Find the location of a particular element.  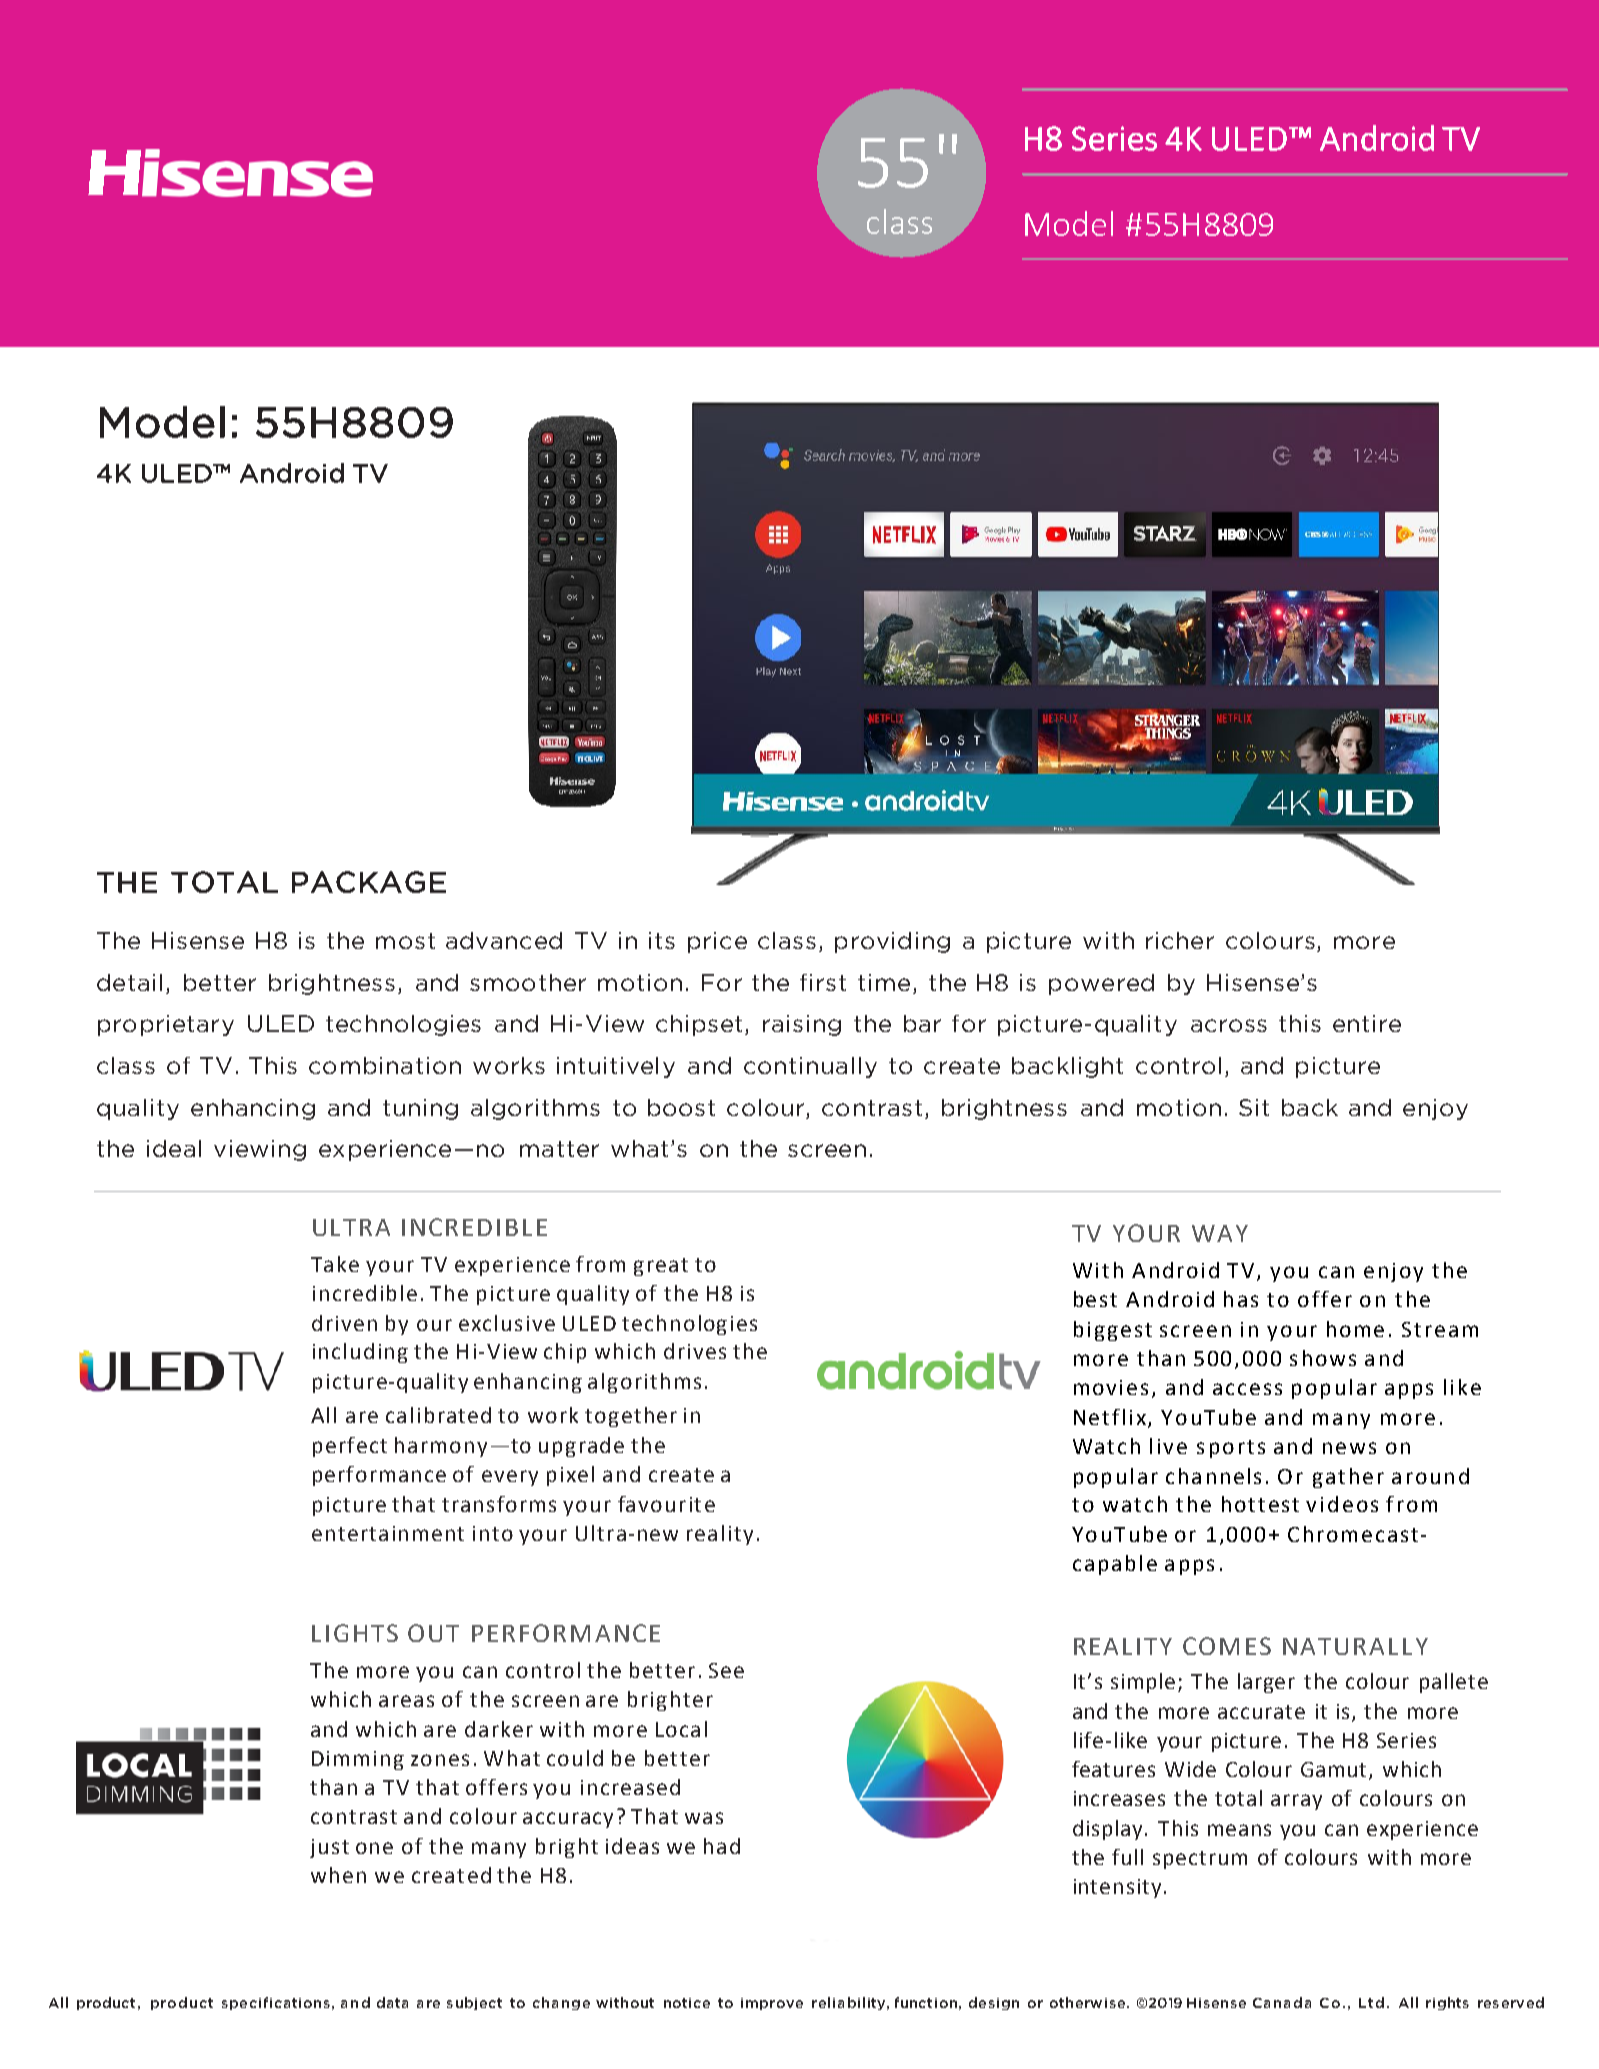

See is located at coordinates (726, 1670).
